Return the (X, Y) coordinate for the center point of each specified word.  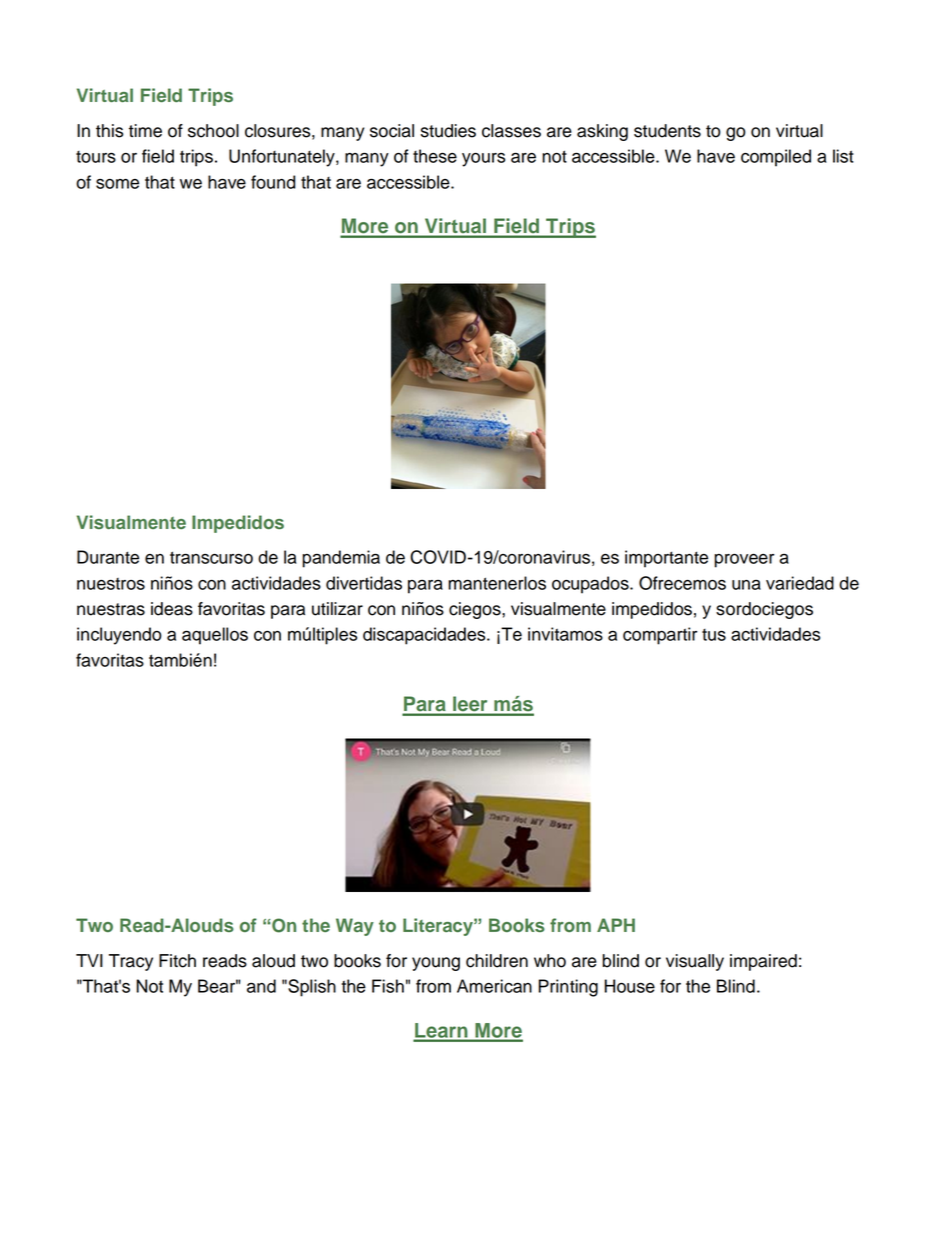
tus (714, 635)
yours (483, 160)
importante (666, 559)
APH (616, 925)
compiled (776, 158)
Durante (108, 557)
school (213, 131)
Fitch (177, 961)
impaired (763, 962)
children (497, 961)
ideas (172, 609)
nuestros (111, 584)
